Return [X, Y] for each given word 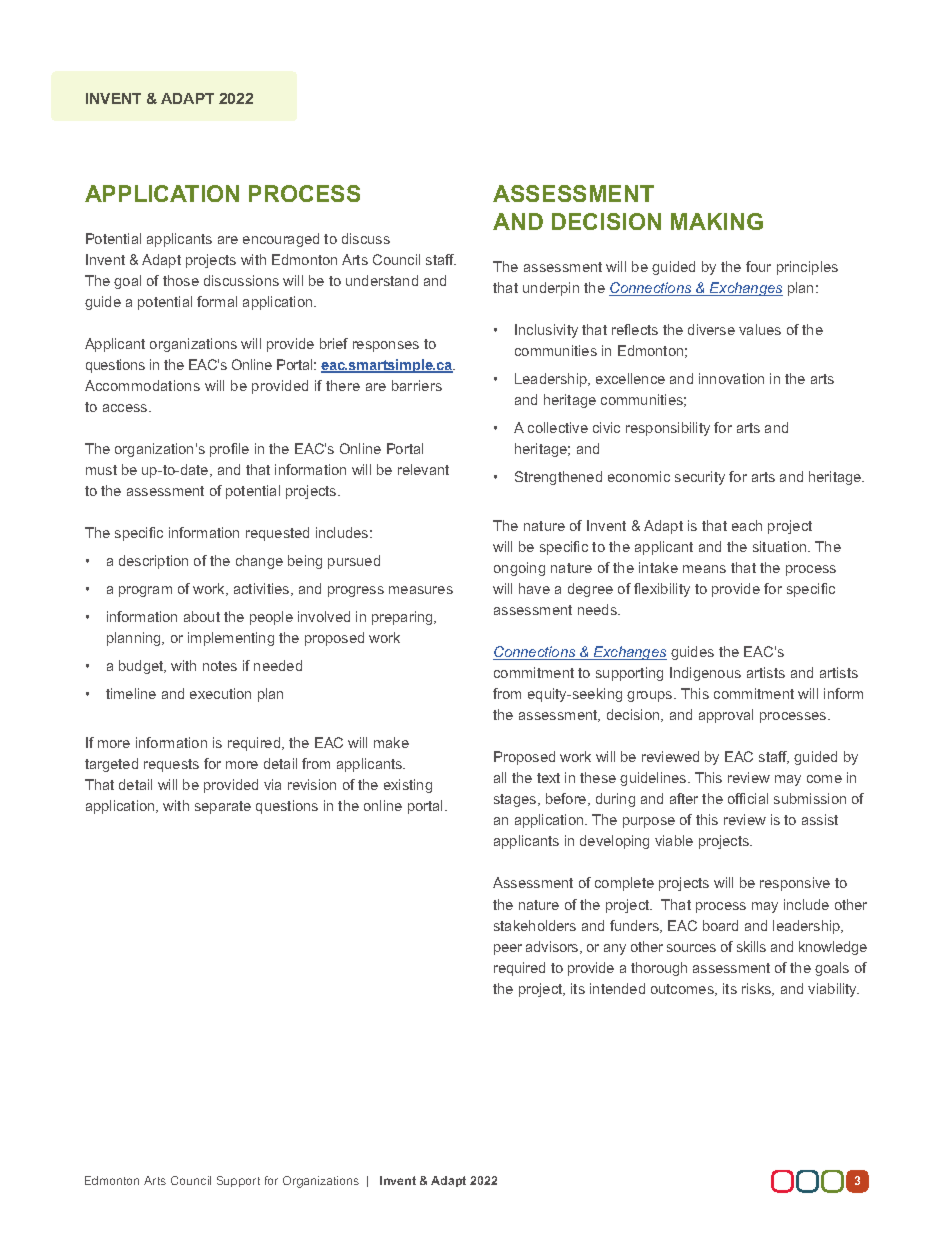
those [181, 280]
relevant [423, 469]
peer [508, 949]
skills [751, 946]
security [700, 478]
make [391, 742]
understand [382, 280]
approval [726, 716]
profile [229, 450]
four [758, 266]
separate [223, 807]
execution [220, 693]
